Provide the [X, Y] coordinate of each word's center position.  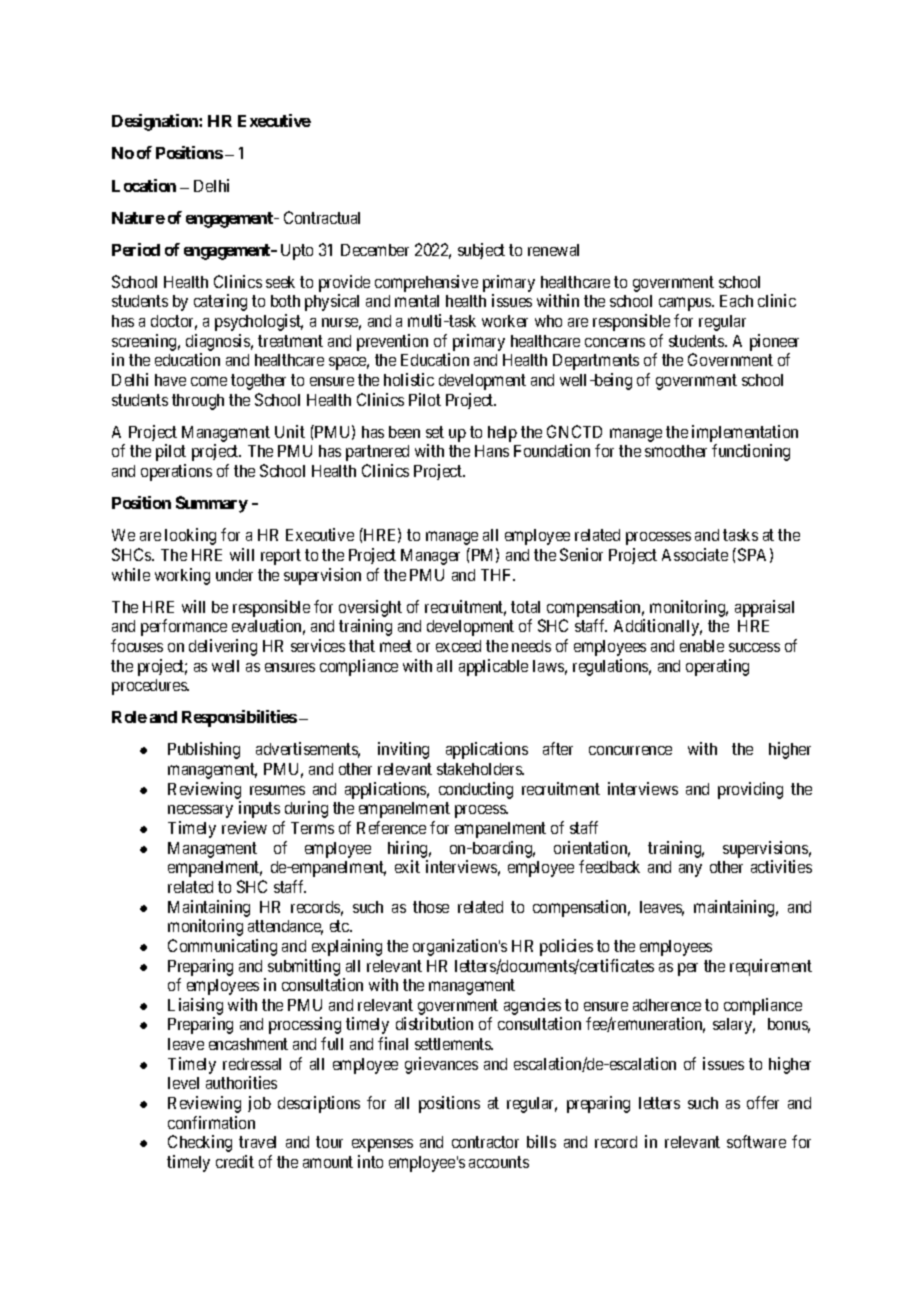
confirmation [211, 1122]
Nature [138, 218]
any [690, 870]
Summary [212, 504]
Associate [695, 554]
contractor [485, 1142]
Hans [492, 451]
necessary [200, 811]
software [756, 1141]
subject [481, 251]
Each [736, 301]
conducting [476, 790]
